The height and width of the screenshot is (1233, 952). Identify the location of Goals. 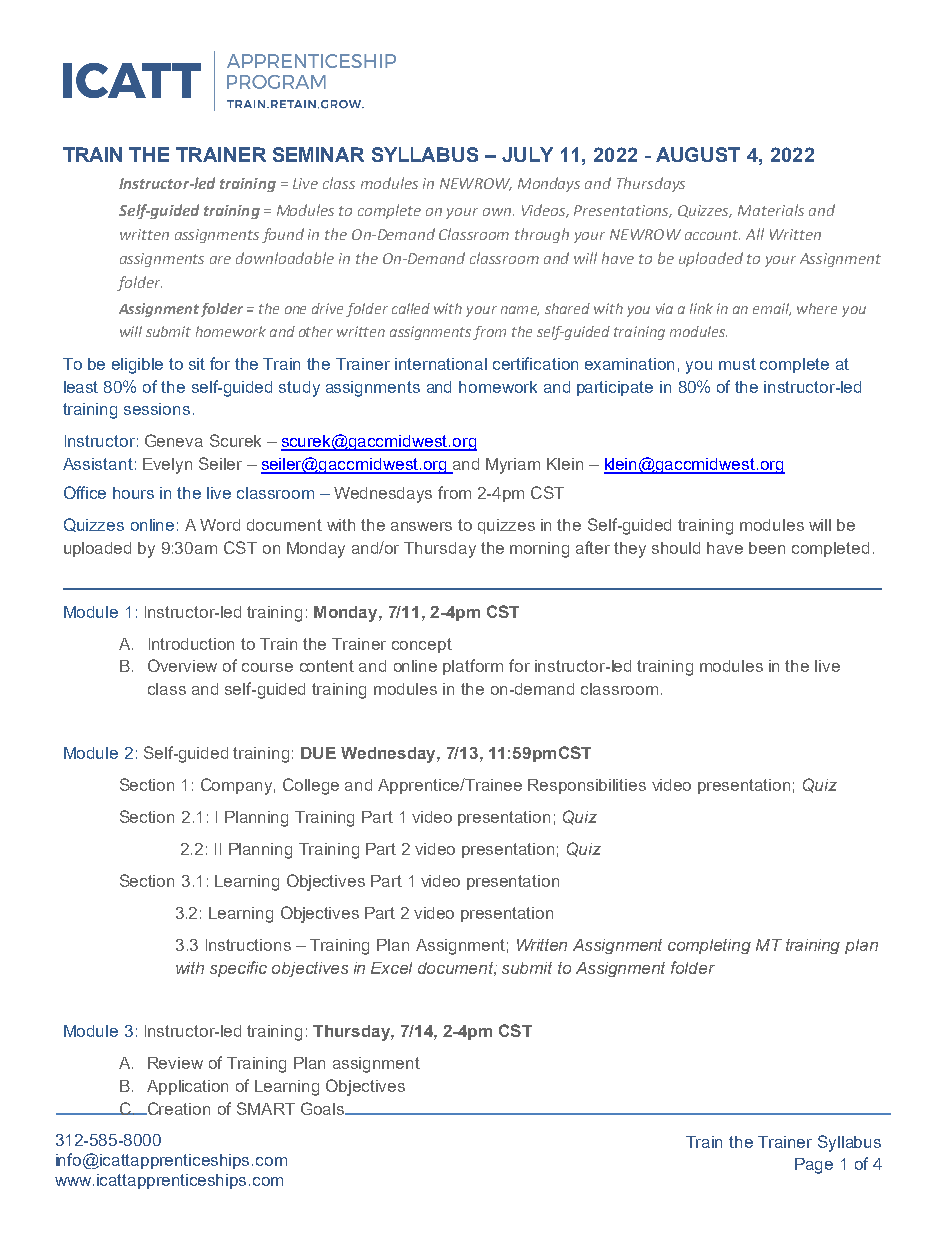
(324, 1108).
